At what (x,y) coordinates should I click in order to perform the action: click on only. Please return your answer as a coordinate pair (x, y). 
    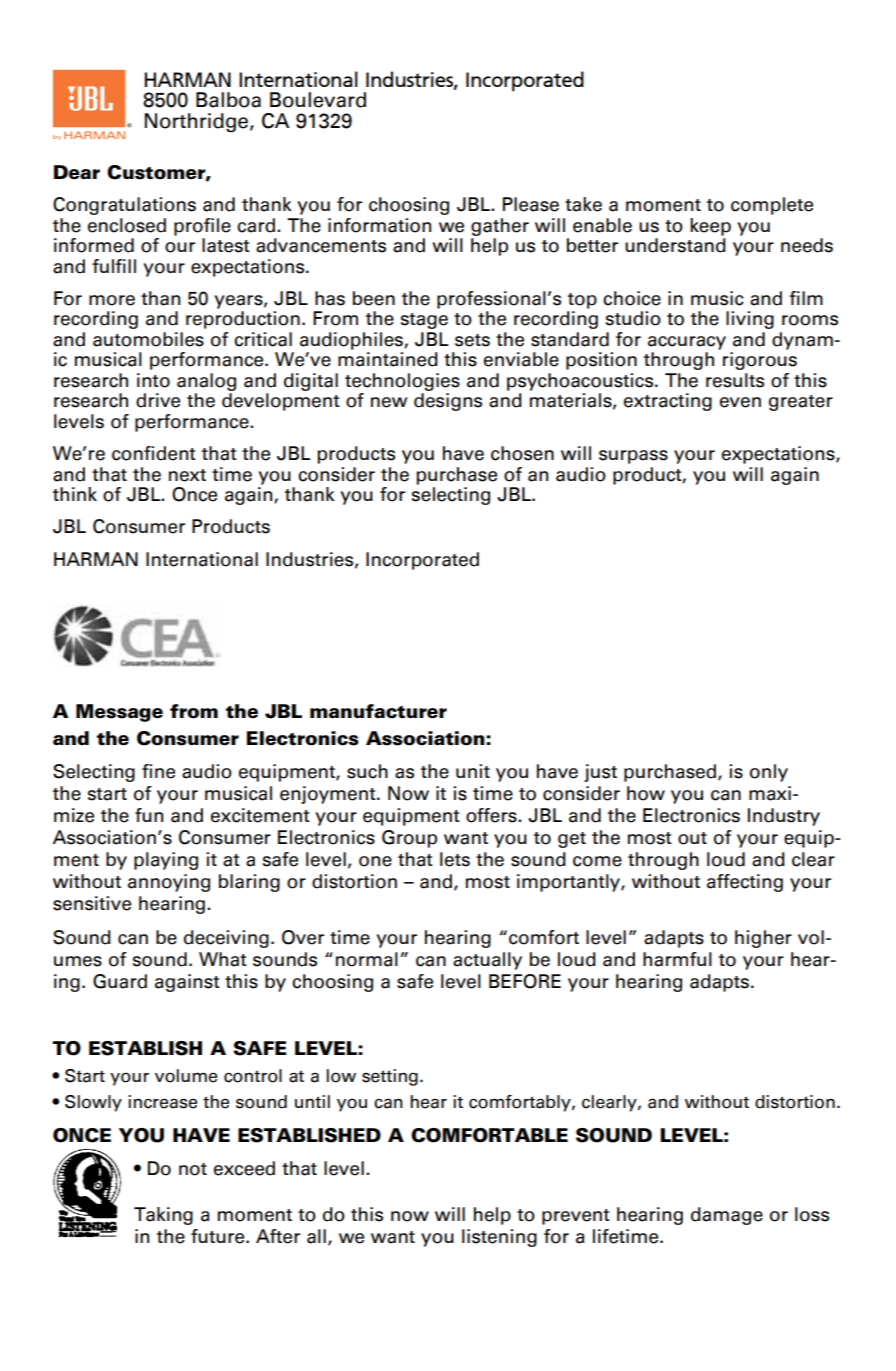
    Looking at the image, I should click on (769, 773).
